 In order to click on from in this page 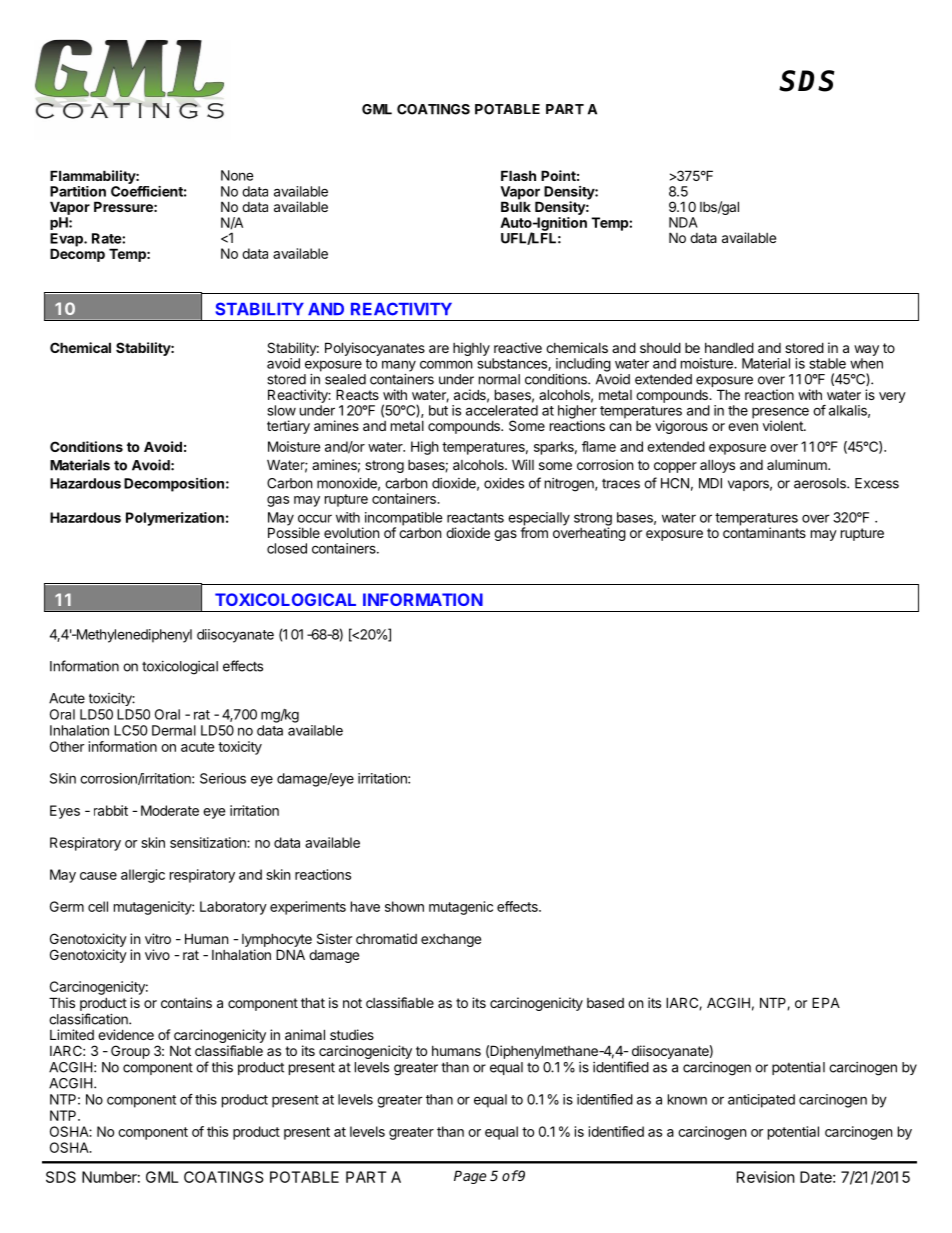, I will do `click(534, 531)`.
